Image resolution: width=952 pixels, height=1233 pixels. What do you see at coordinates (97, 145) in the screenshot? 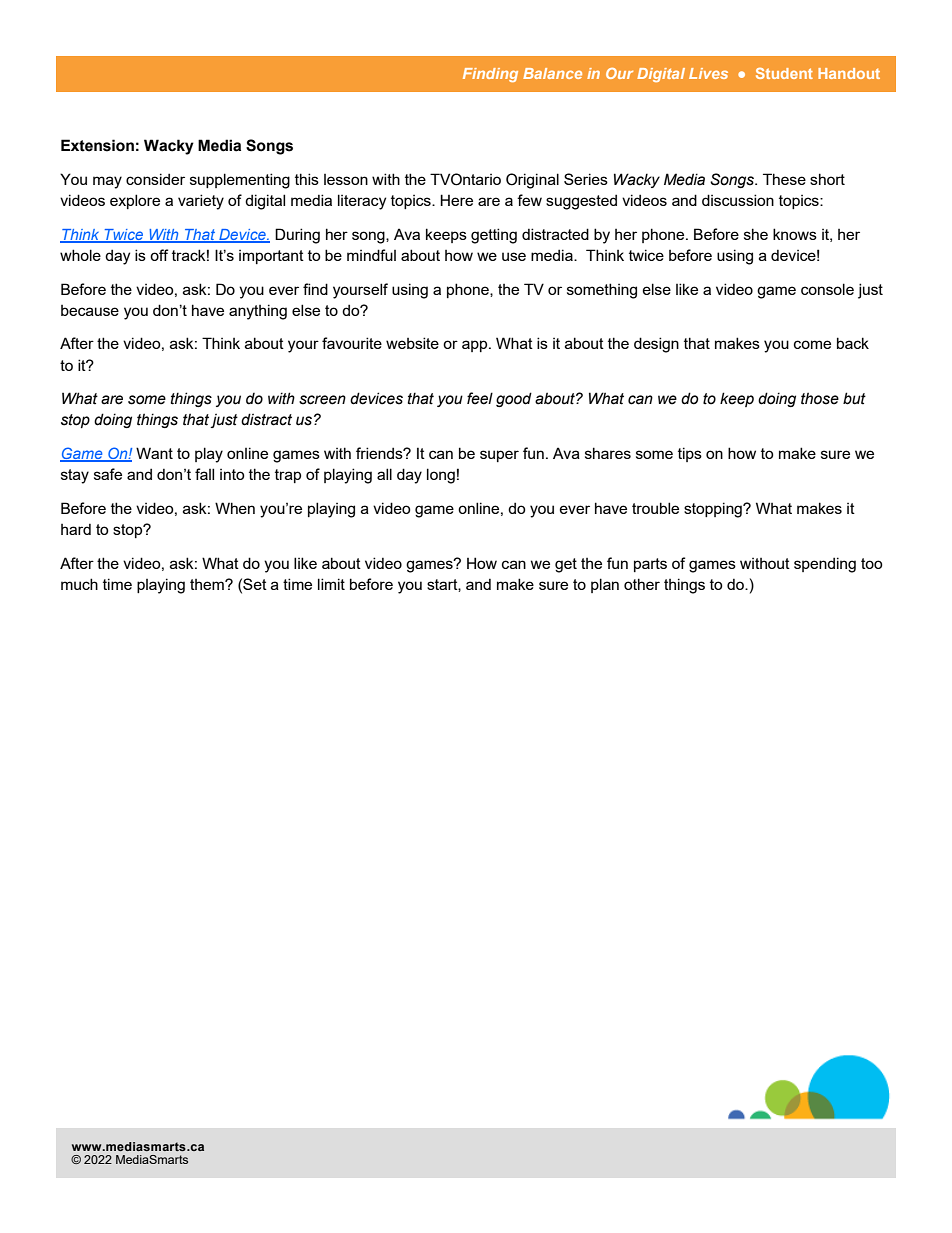
I see `Extension` at bounding box center [97, 145].
